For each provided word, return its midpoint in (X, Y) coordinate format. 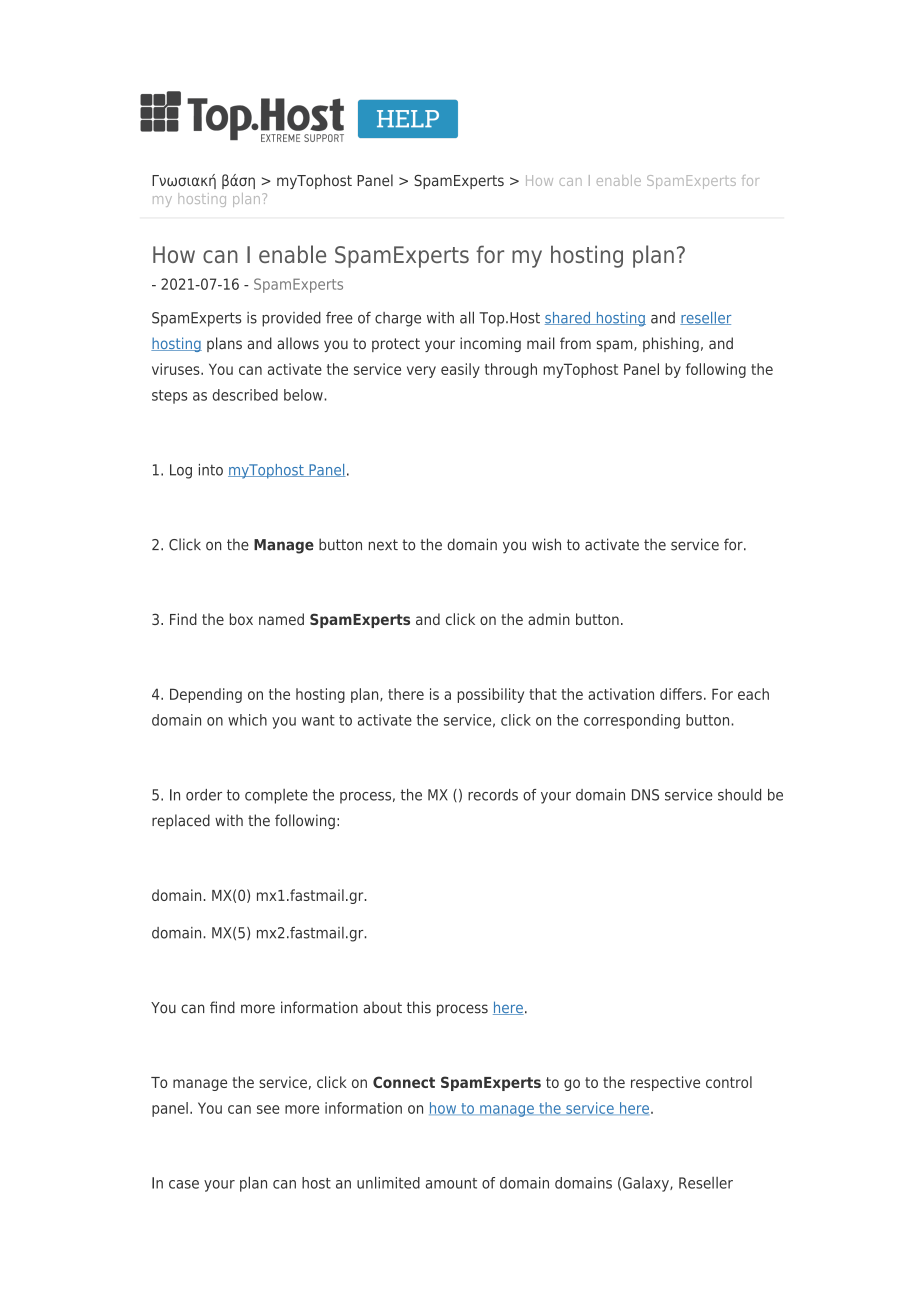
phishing (671, 344)
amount (451, 1183)
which (247, 720)
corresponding (632, 721)
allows (298, 343)
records (493, 795)
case (184, 1184)
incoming (490, 344)
